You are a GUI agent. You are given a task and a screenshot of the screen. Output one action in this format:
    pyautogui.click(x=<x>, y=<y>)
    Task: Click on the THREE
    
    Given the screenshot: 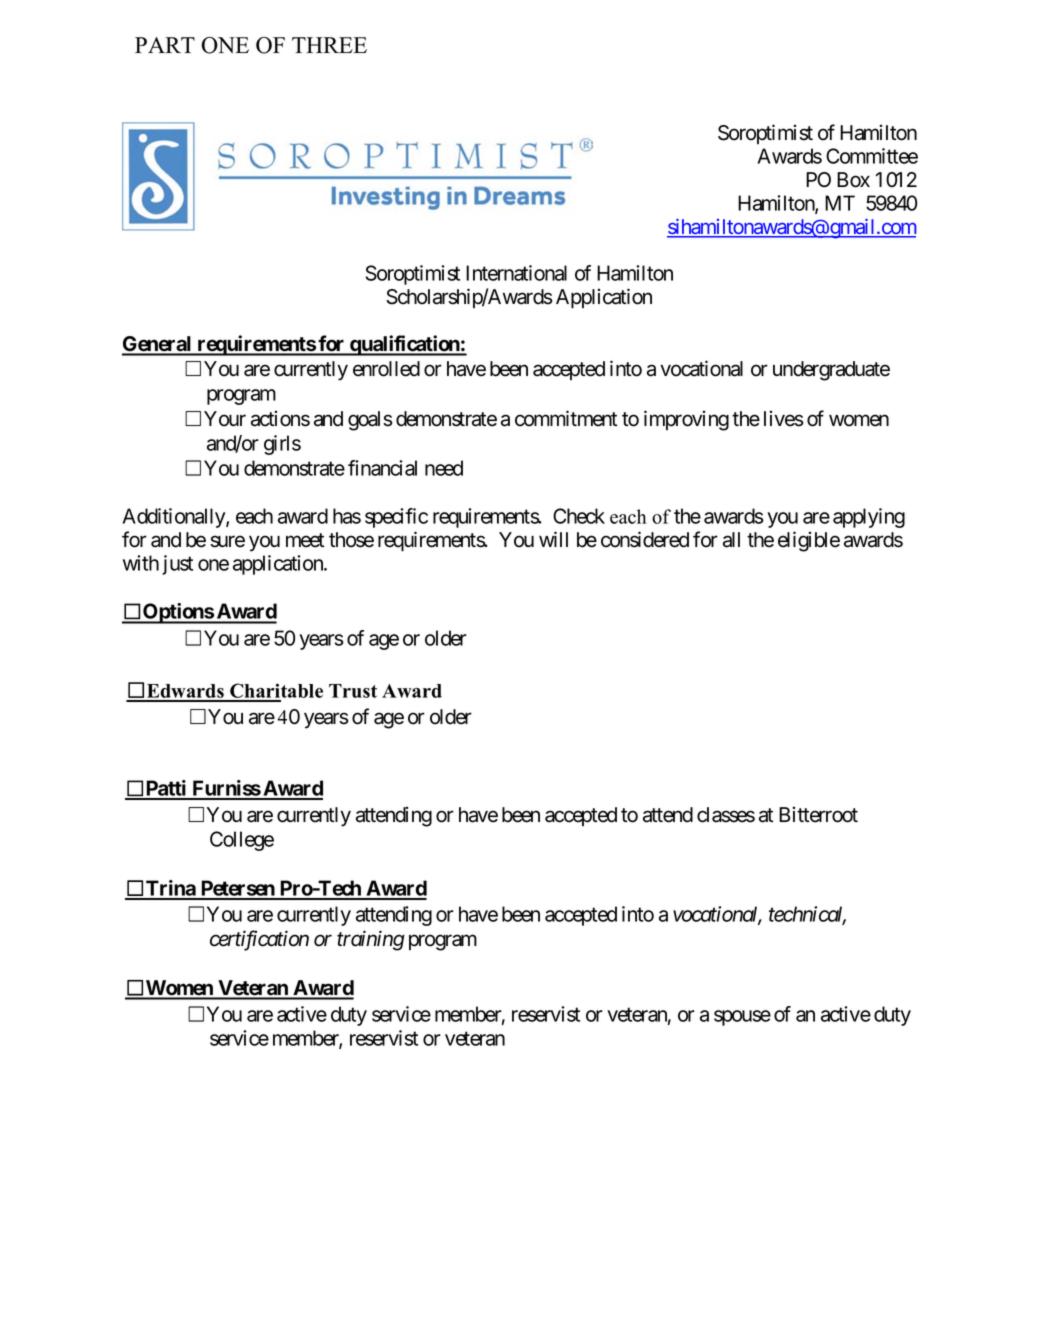 What is the action you would take?
    pyautogui.click(x=329, y=45)
